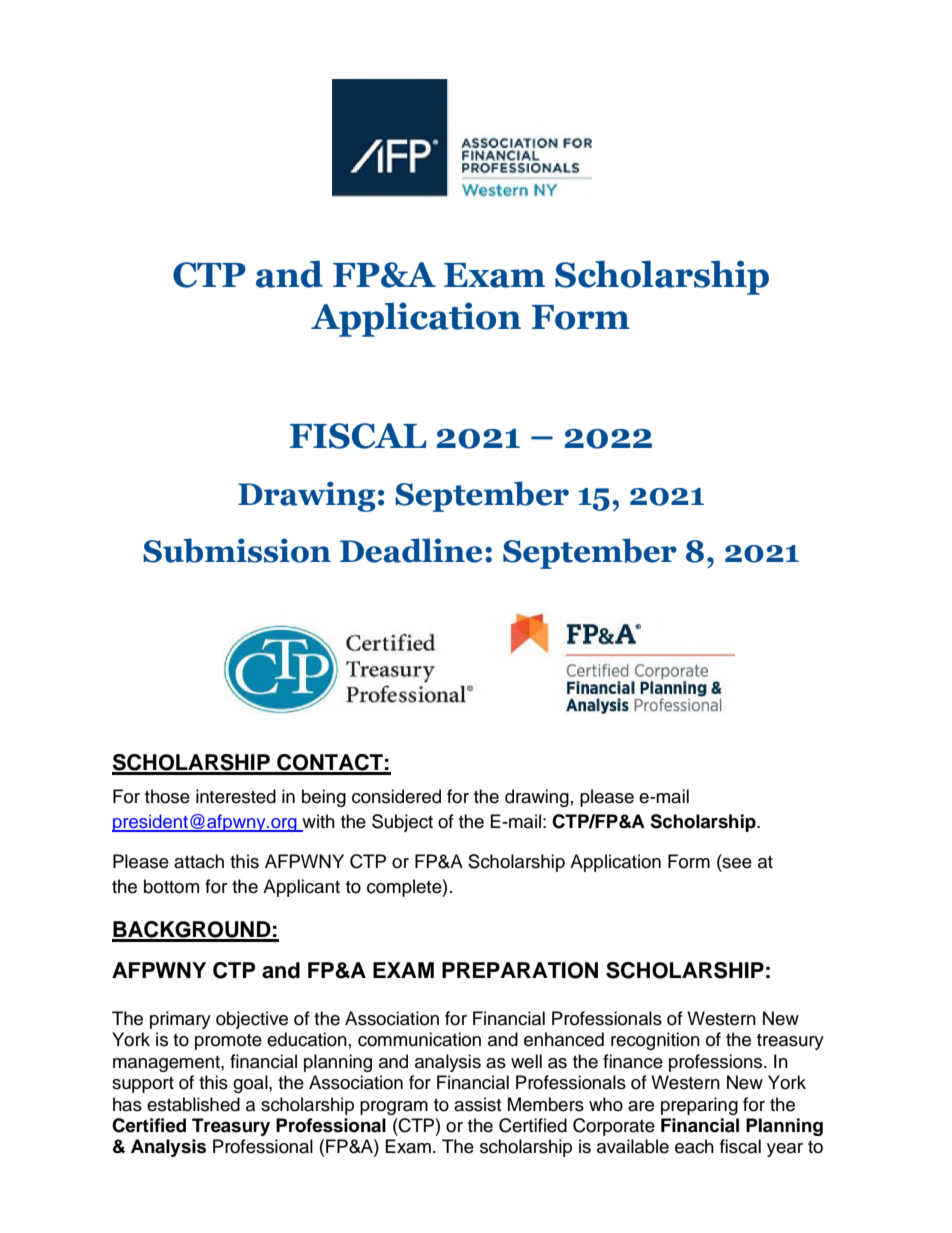  What do you see at coordinates (317, 822) in the screenshot?
I see `with` at bounding box center [317, 822].
